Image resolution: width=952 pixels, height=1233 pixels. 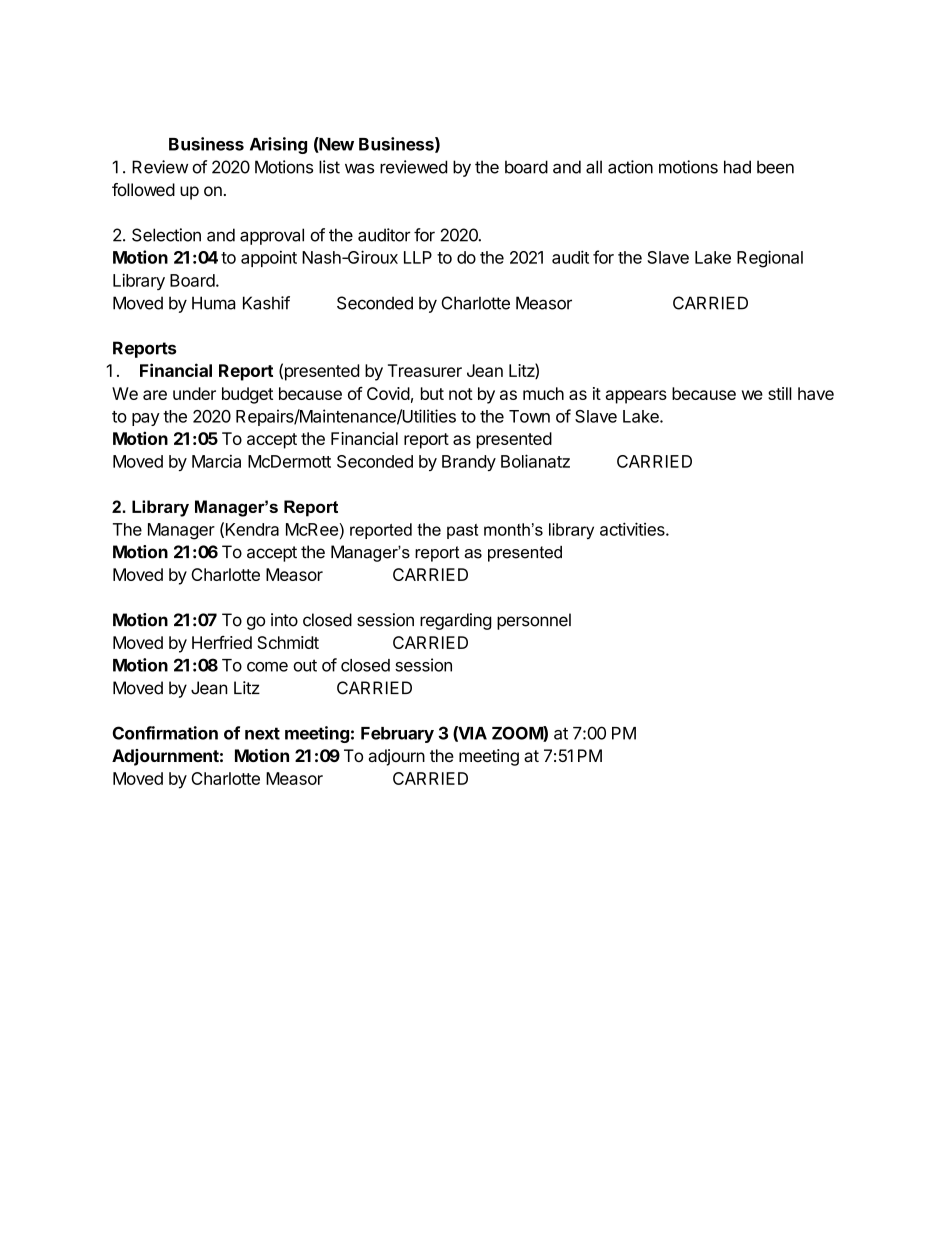 I want to click on Regional, so click(x=770, y=259).
